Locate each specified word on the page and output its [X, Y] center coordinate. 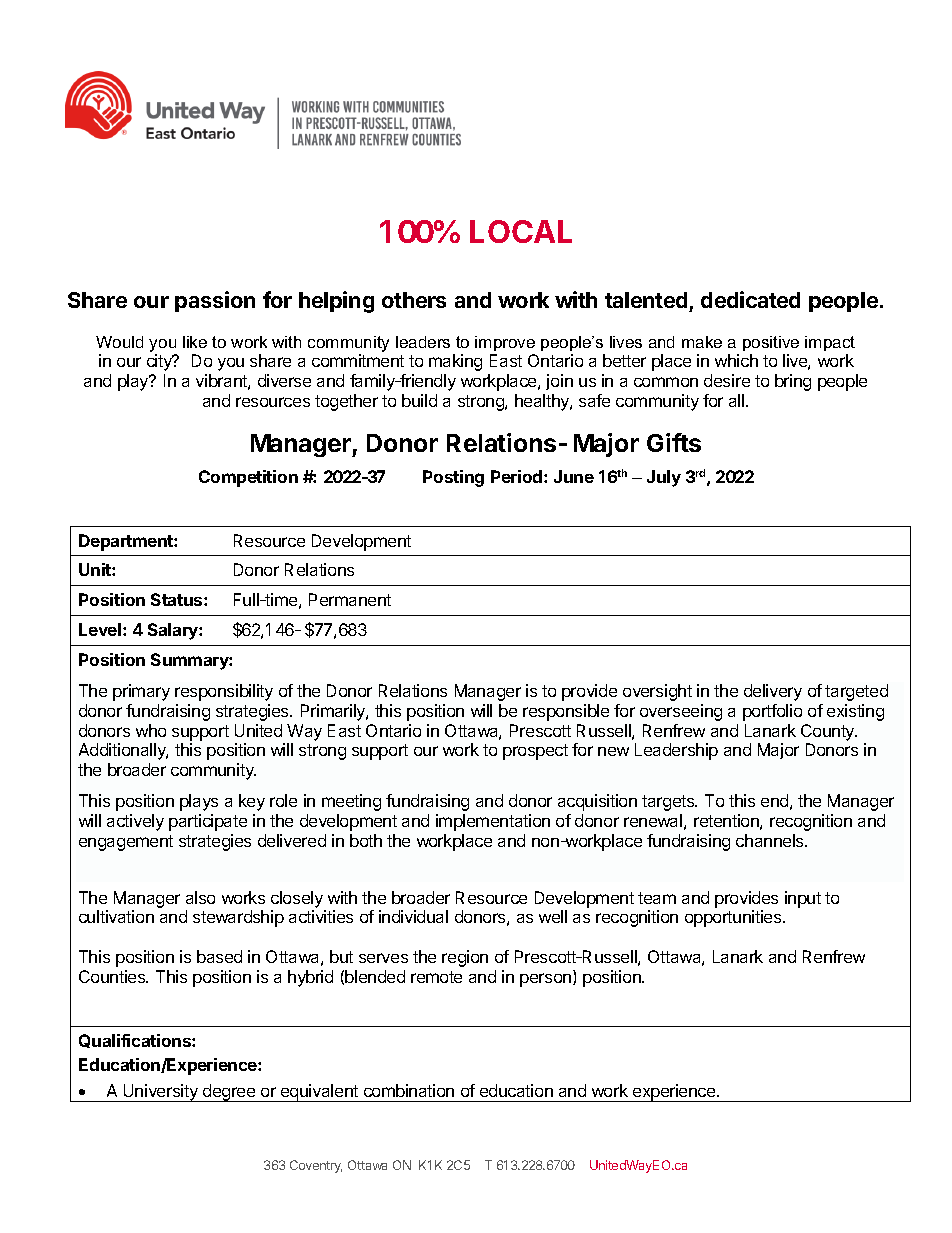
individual [413, 916]
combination [409, 1090]
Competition [248, 478]
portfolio [772, 712]
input [803, 899]
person [547, 980]
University [161, 1093]
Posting [453, 478]
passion [215, 301]
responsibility [224, 692]
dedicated [750, 299]
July [664, 478]
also [200, 897]
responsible [566, 712]
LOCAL [521, 231]
